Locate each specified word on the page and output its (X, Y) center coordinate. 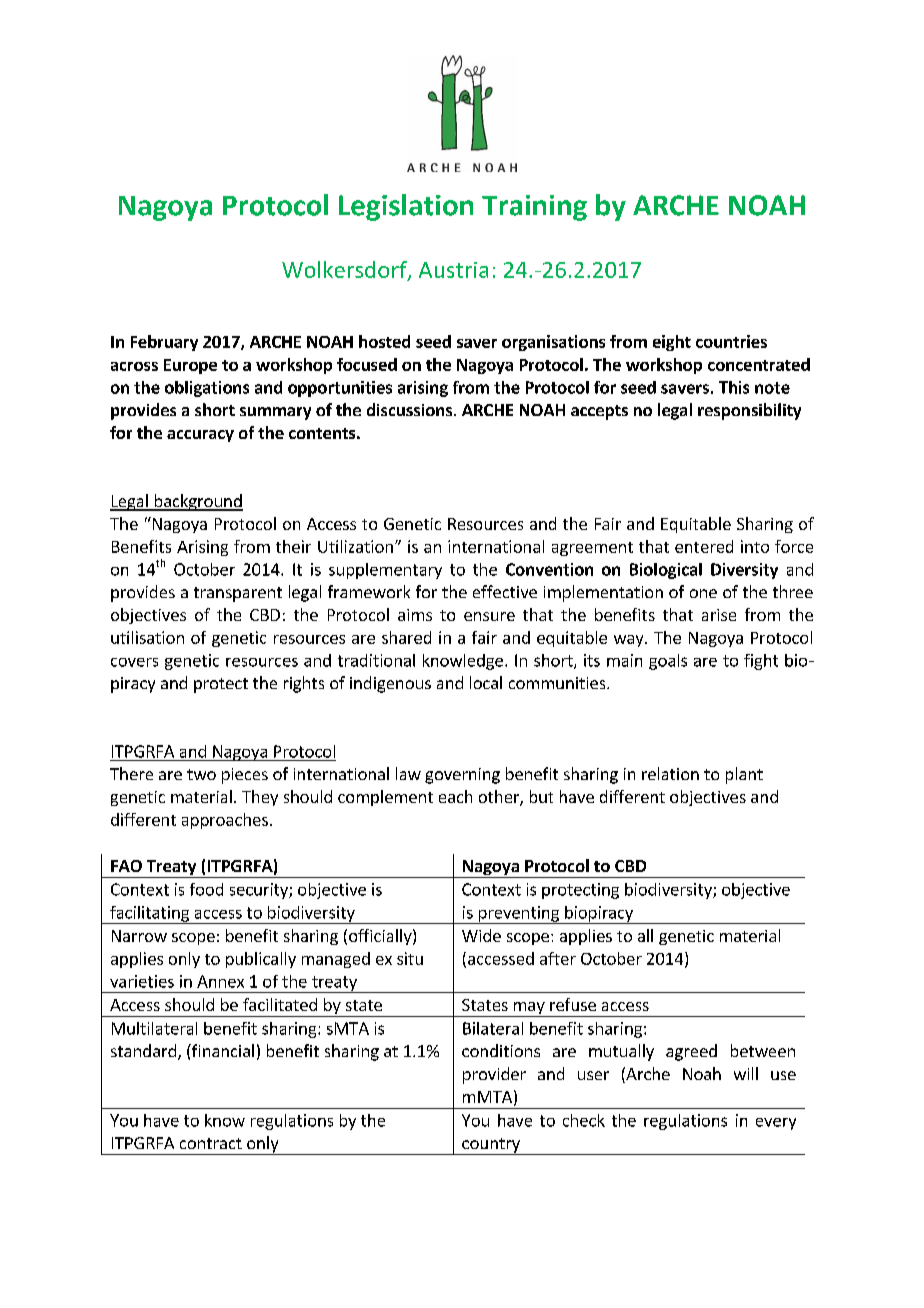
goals (668, 662)
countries (731, 341)
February (164, 343)
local (486, 682)
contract (211, 1143)
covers (134, 662)
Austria (453, 270)
